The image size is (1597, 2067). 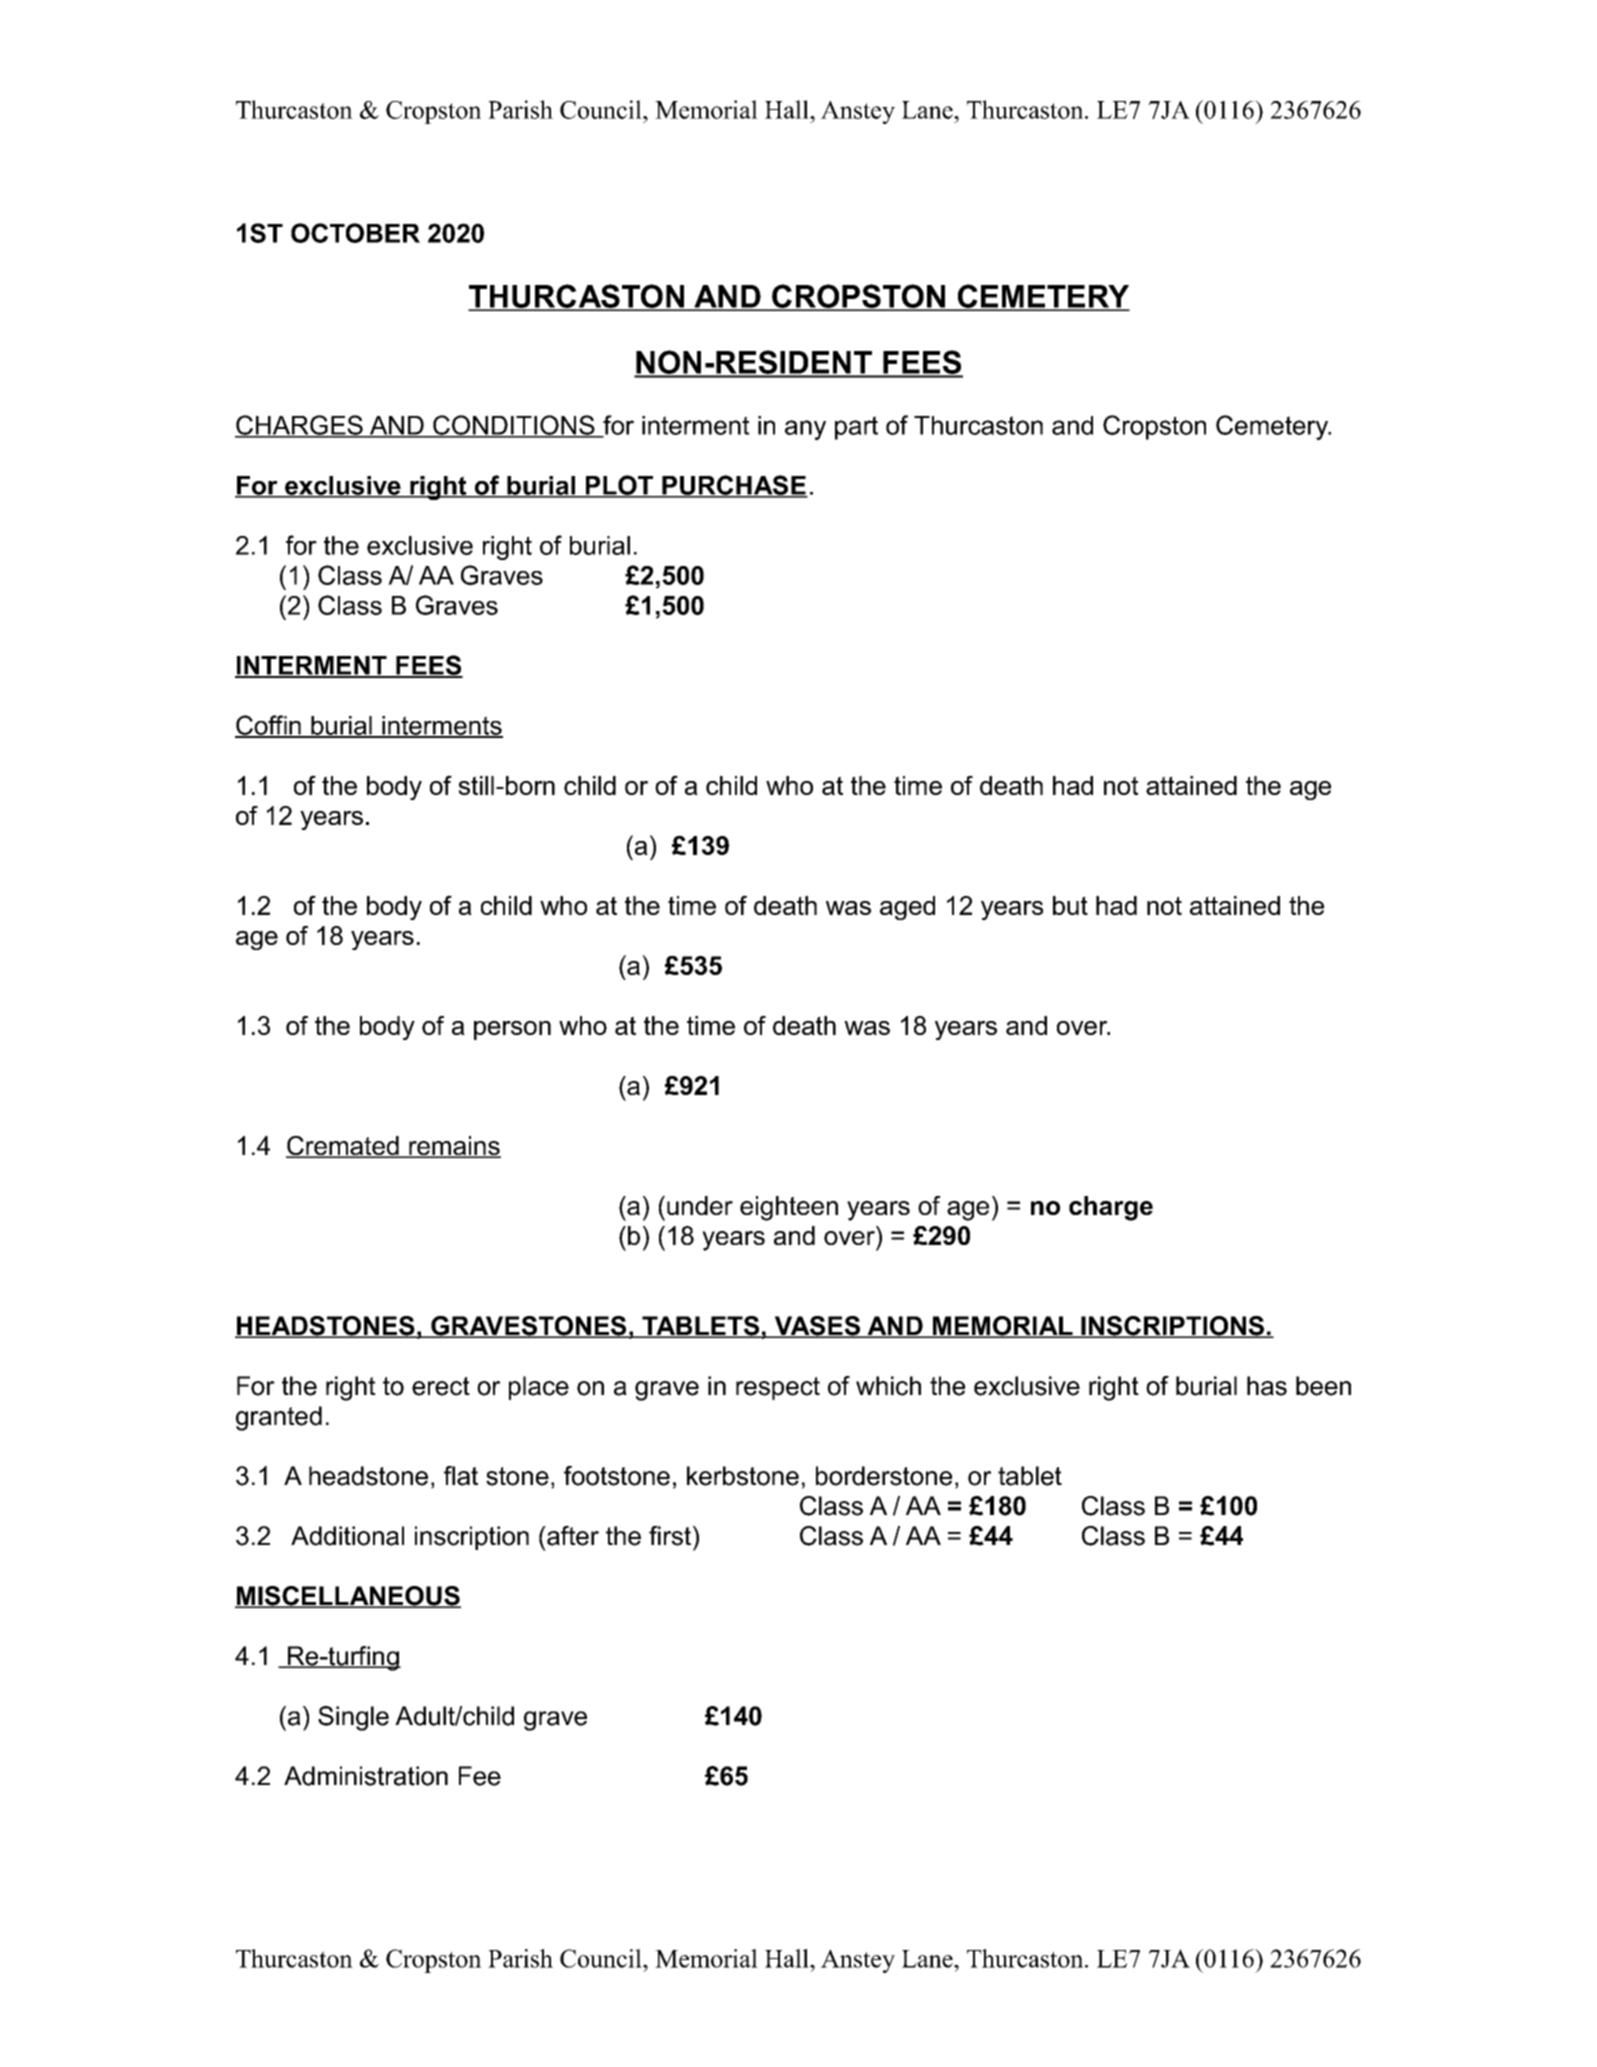 What do you see at coordinates (343, 1147) in the screenshot?
I see `Cremated` at bounding box center [343, 1147].
